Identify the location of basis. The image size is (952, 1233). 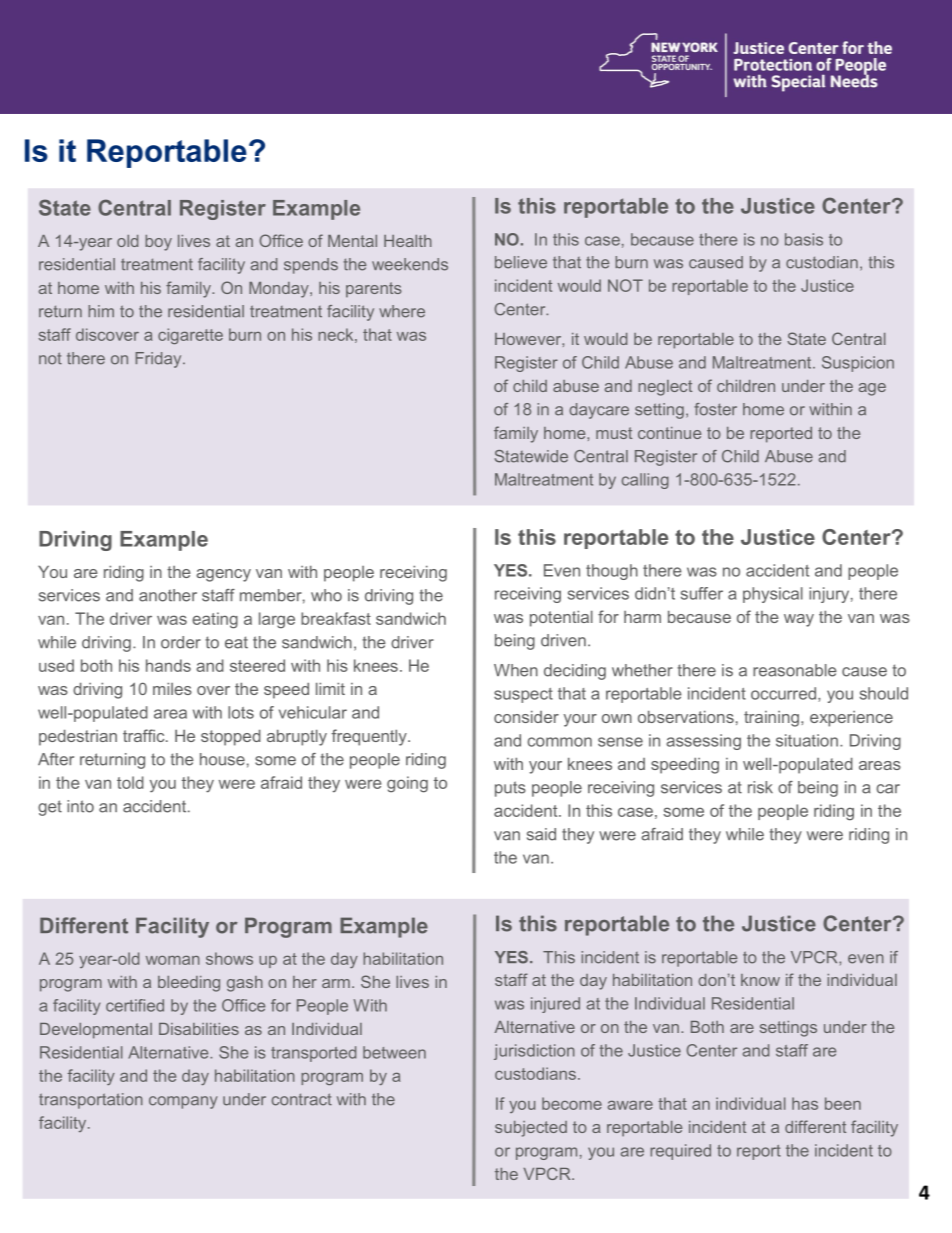
(804, 239).
